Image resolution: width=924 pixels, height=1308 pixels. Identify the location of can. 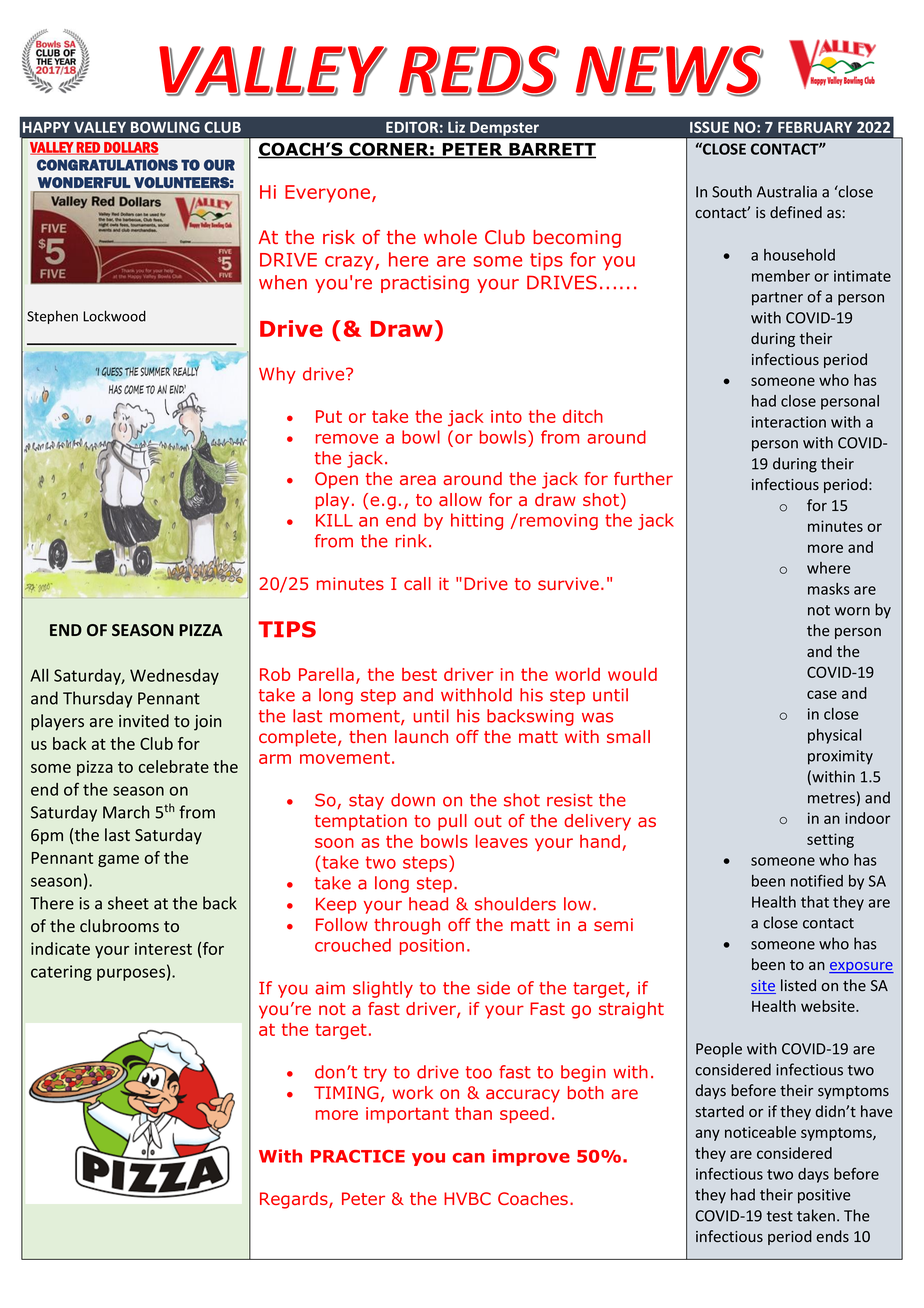
(469, 1158).
